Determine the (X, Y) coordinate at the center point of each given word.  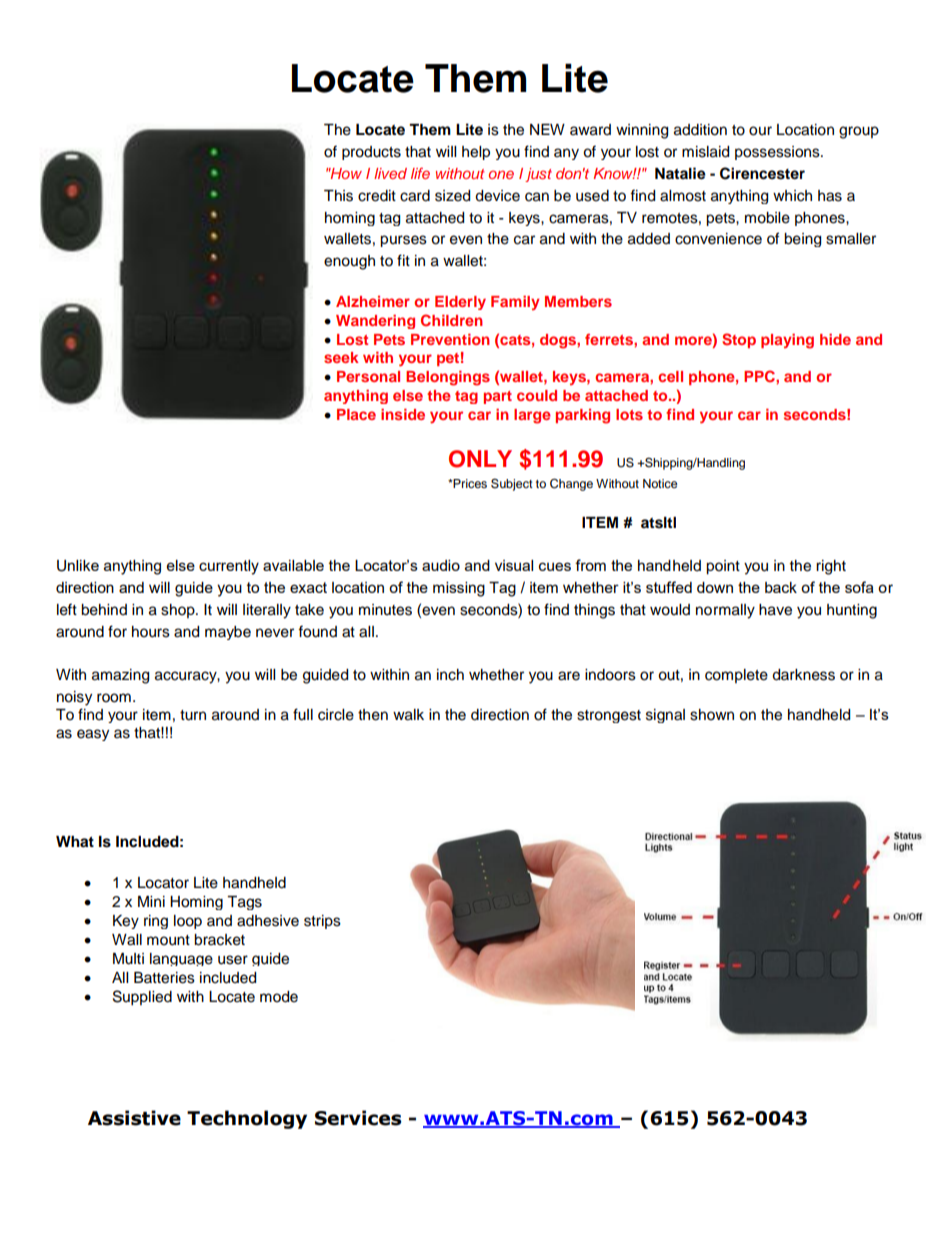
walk (408, 715)
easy (93, 735)
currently (229, 567)
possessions (778, 153)
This (338, 196)
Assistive (134, 1118)
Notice (660, 483)
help (476, 153)
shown (712, 715)
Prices (469, 483)
